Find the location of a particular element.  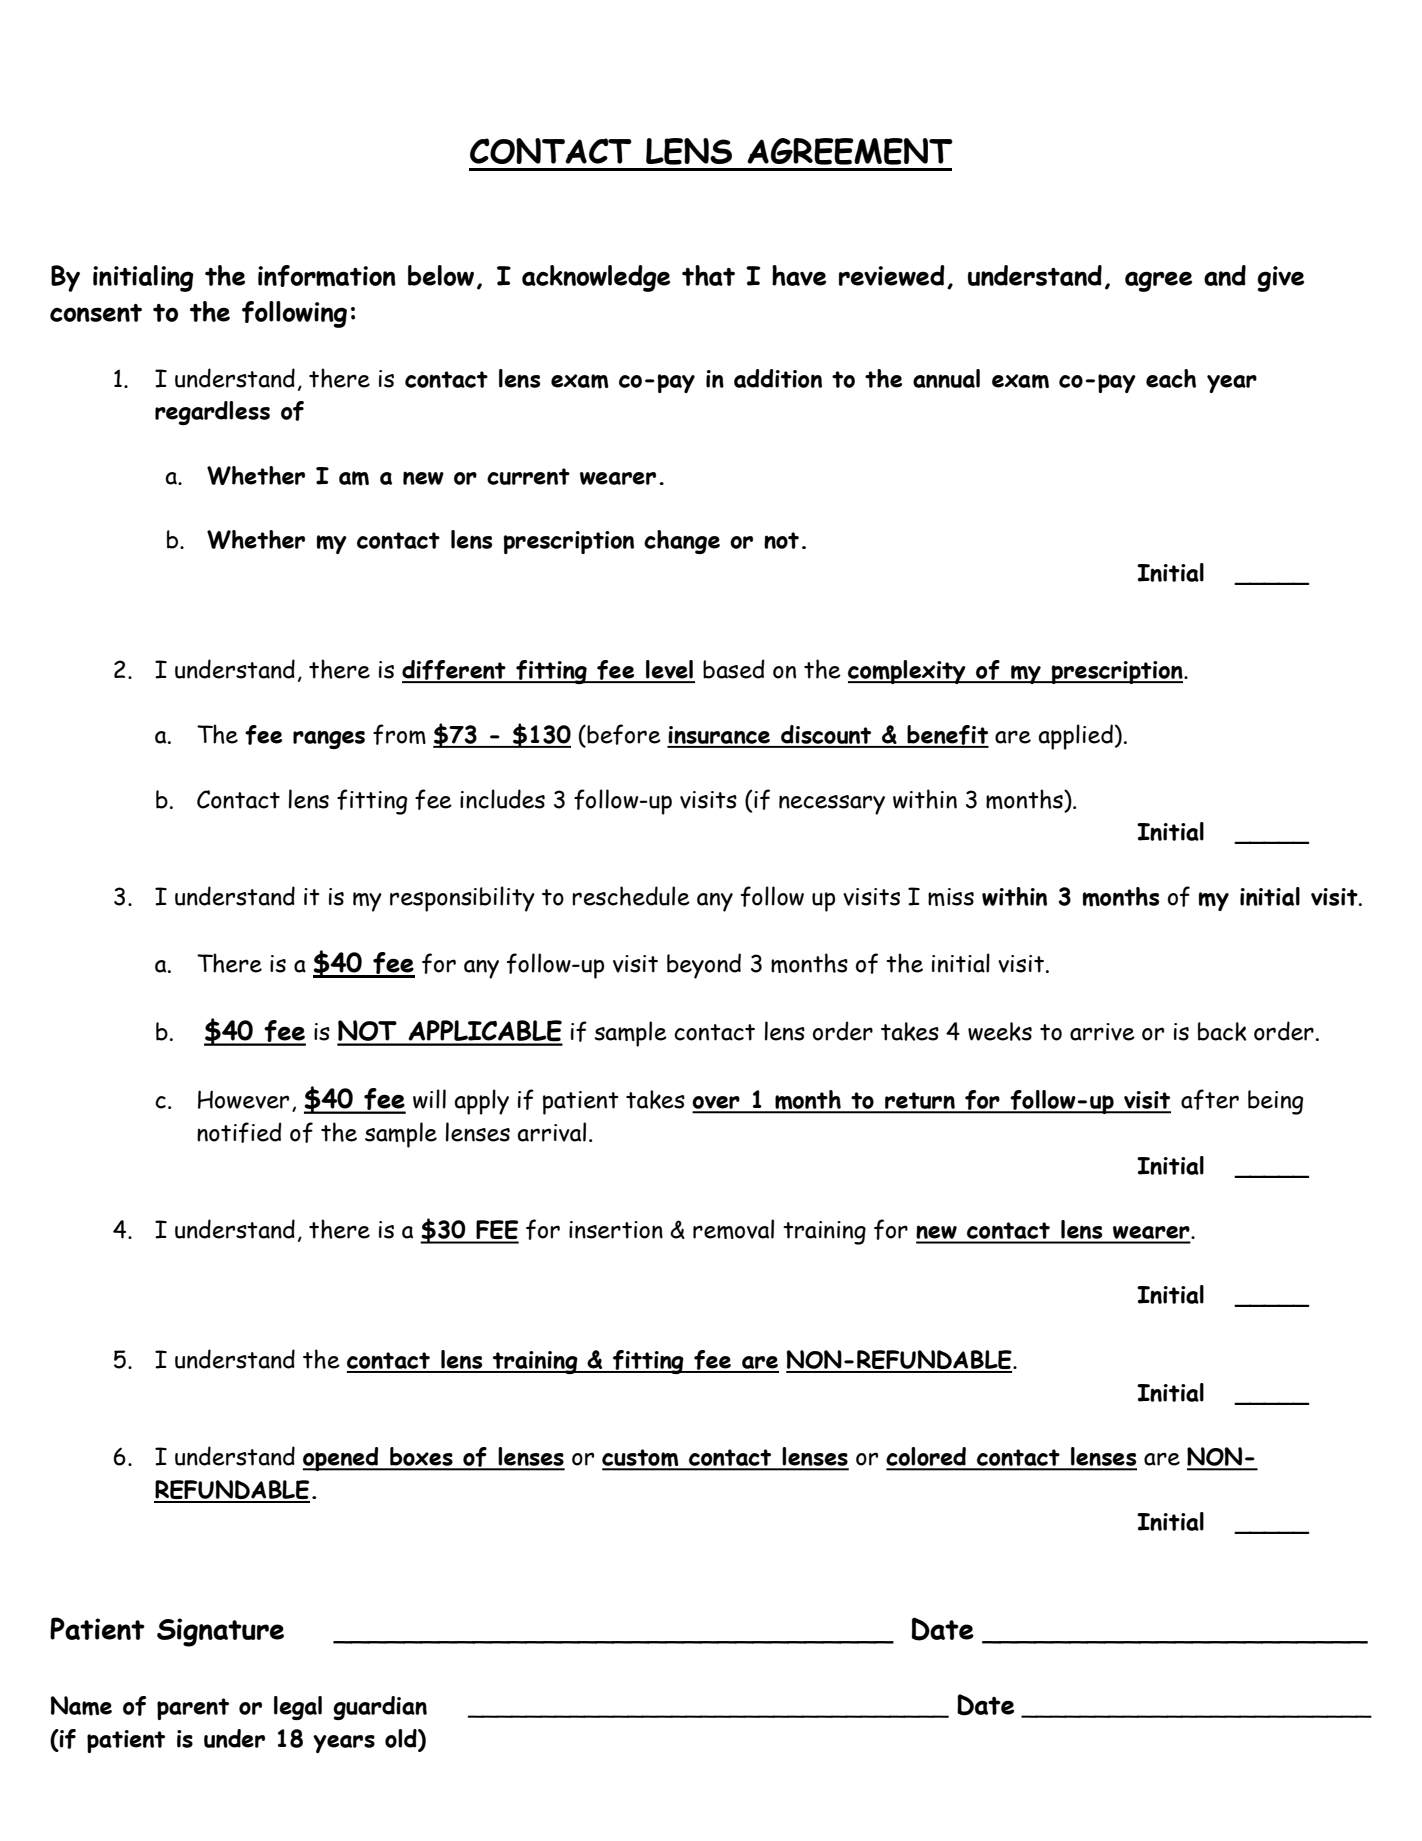

applied is located at coordinates (1075, 737).
